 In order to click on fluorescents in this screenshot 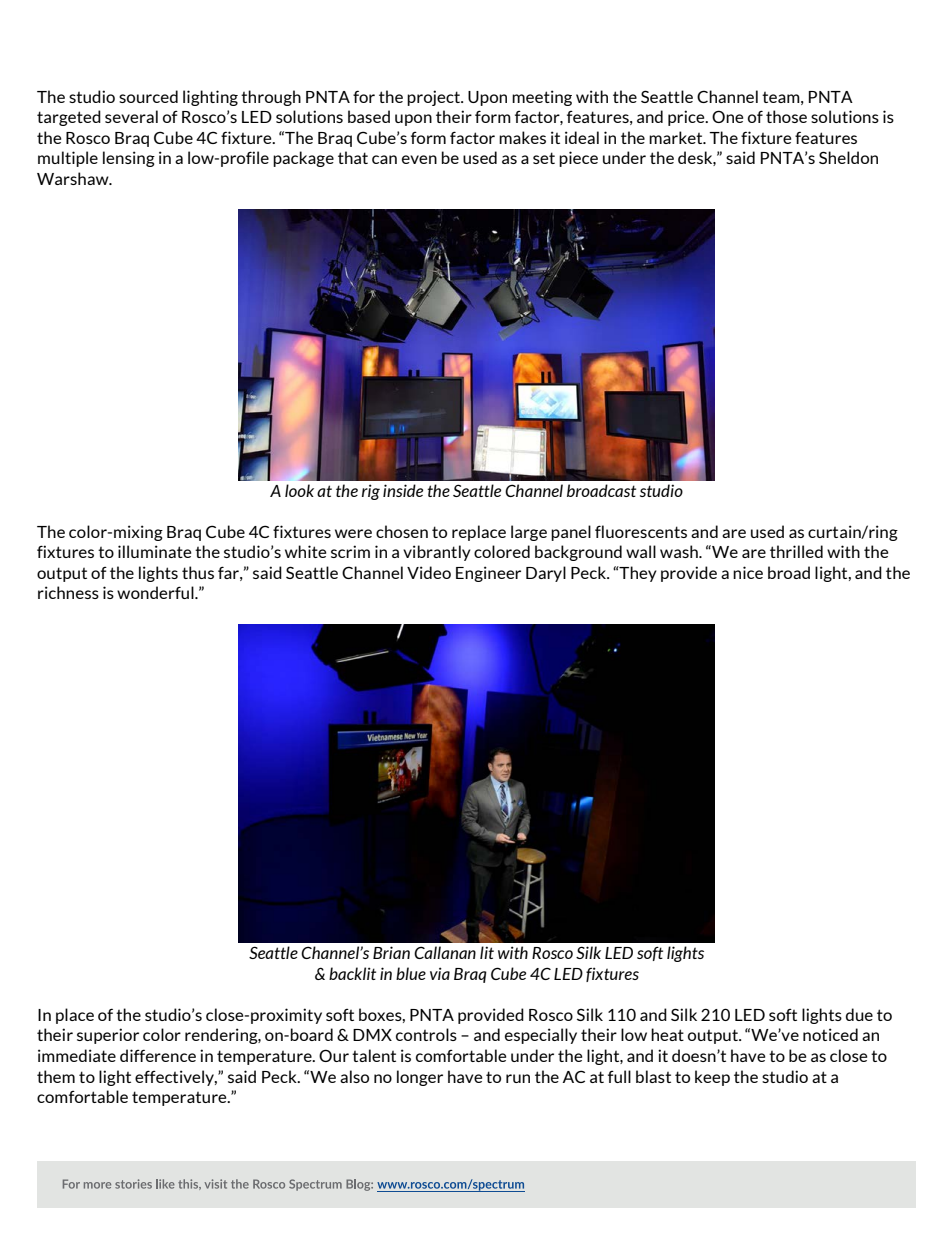, I will do `click(641, 531)`.
